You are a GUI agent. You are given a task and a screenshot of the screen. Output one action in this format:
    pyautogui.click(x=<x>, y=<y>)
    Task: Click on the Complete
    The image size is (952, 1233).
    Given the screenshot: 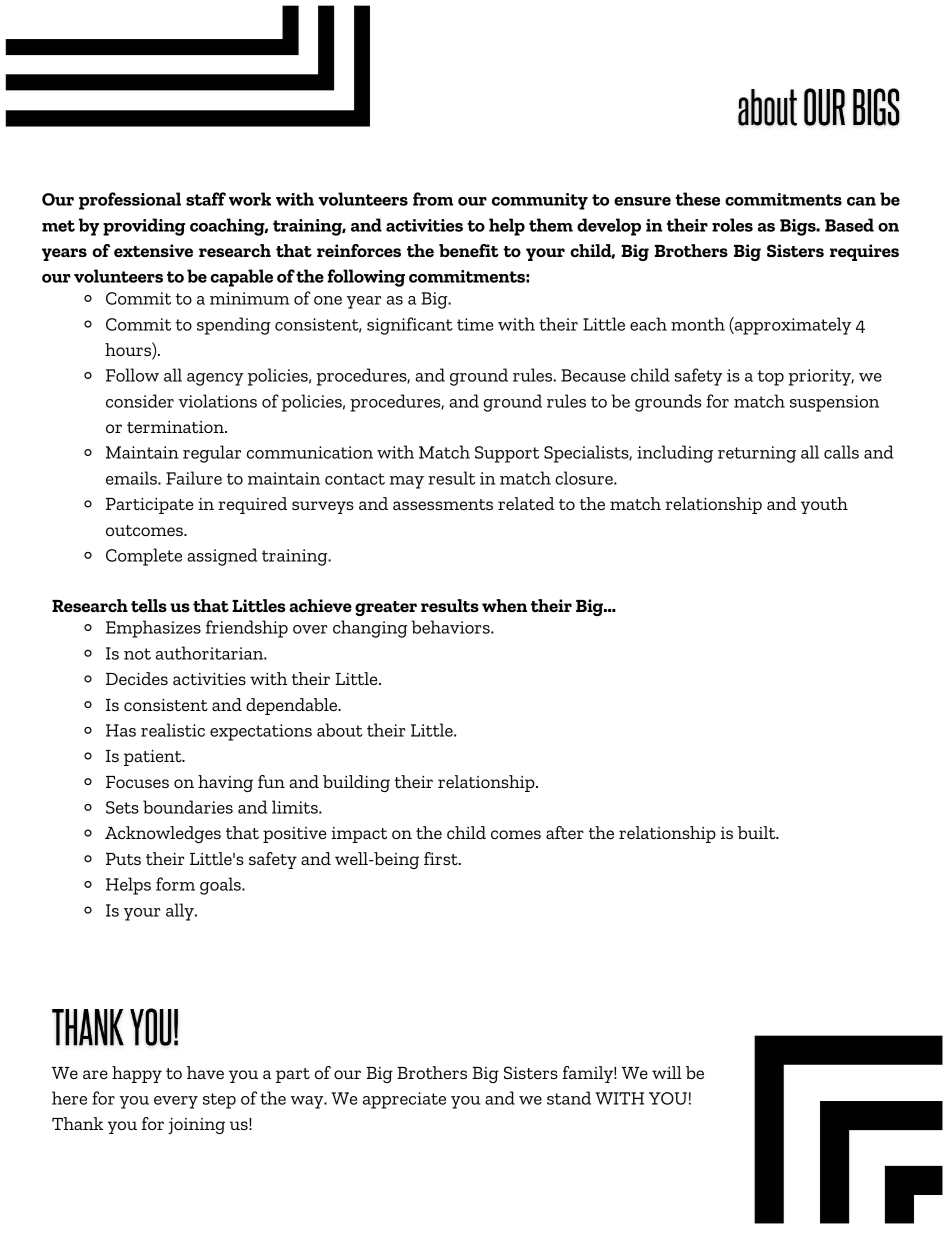 What is the action you would take?
    pyautogui.click(x=144, y=557)
